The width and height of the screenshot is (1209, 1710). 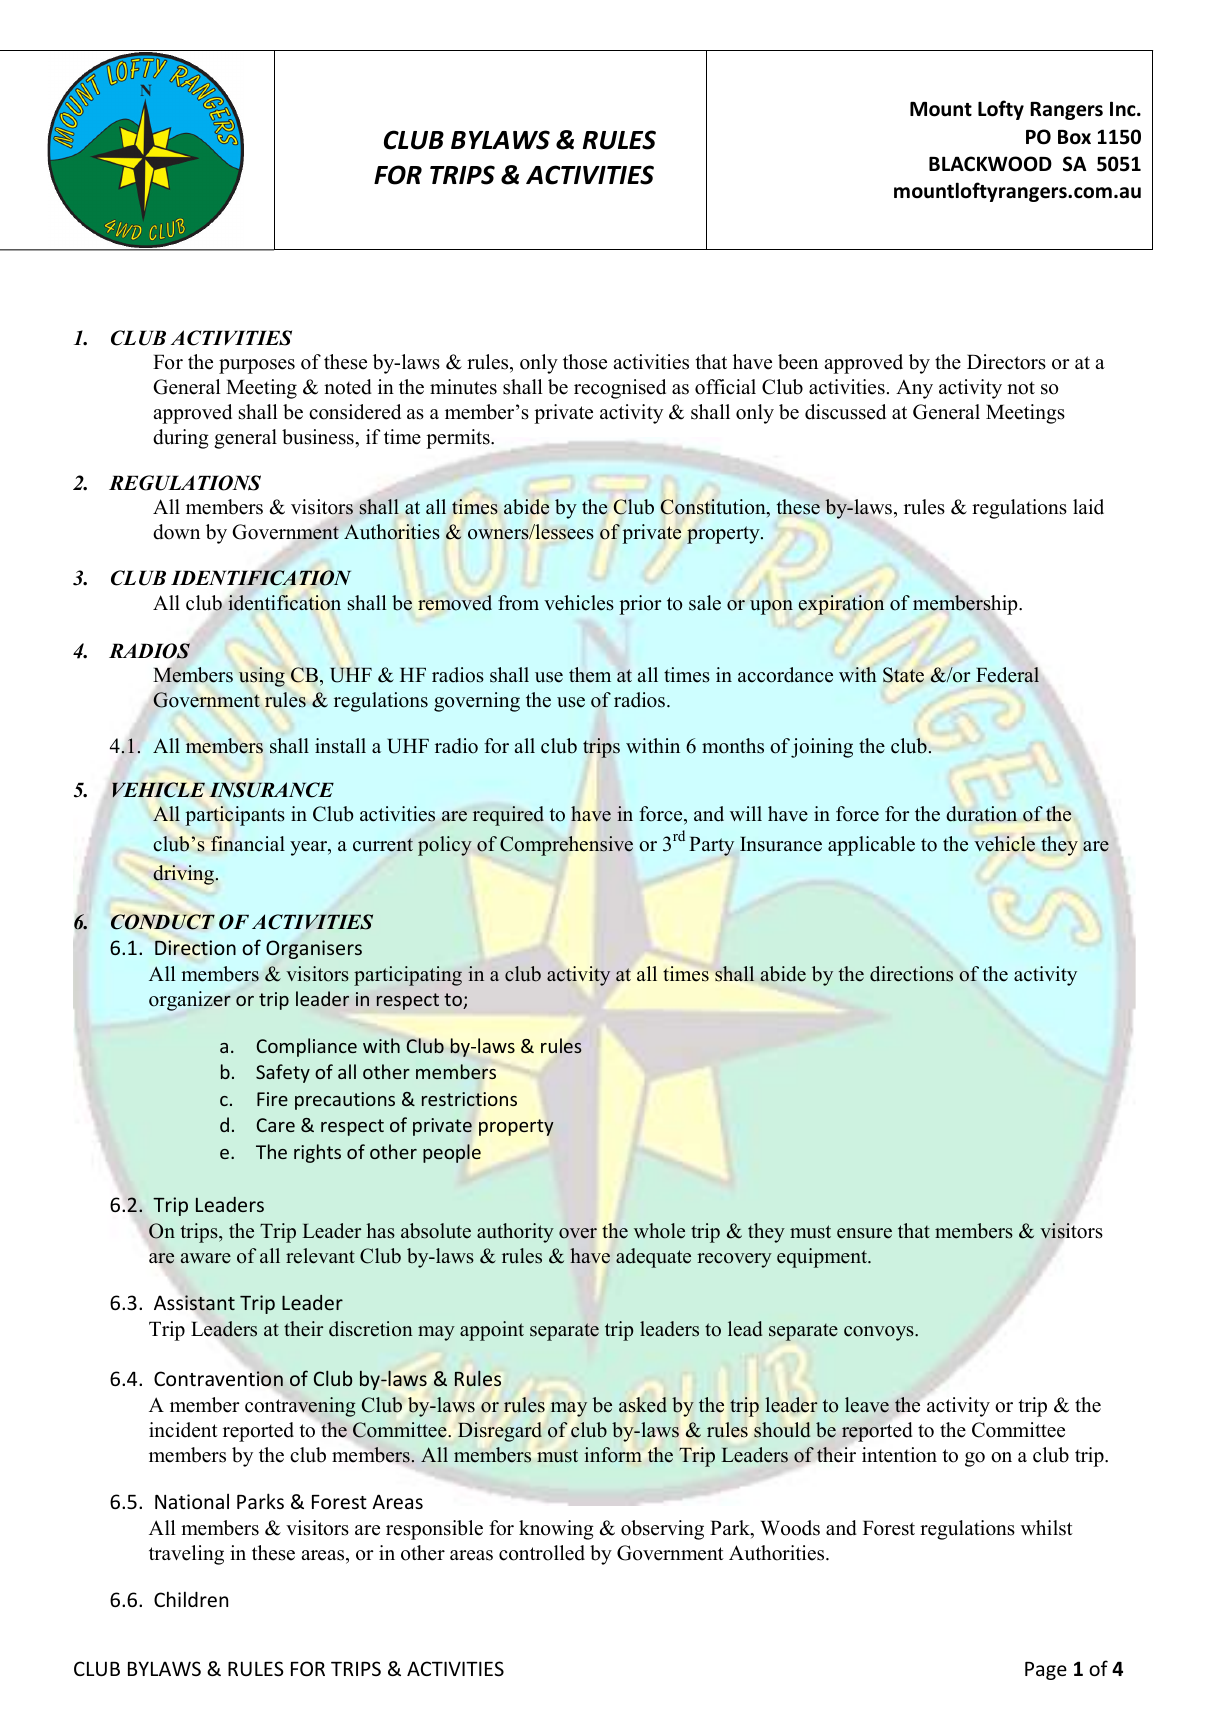 I want to click on observing, so click(x=662, y=1530).
